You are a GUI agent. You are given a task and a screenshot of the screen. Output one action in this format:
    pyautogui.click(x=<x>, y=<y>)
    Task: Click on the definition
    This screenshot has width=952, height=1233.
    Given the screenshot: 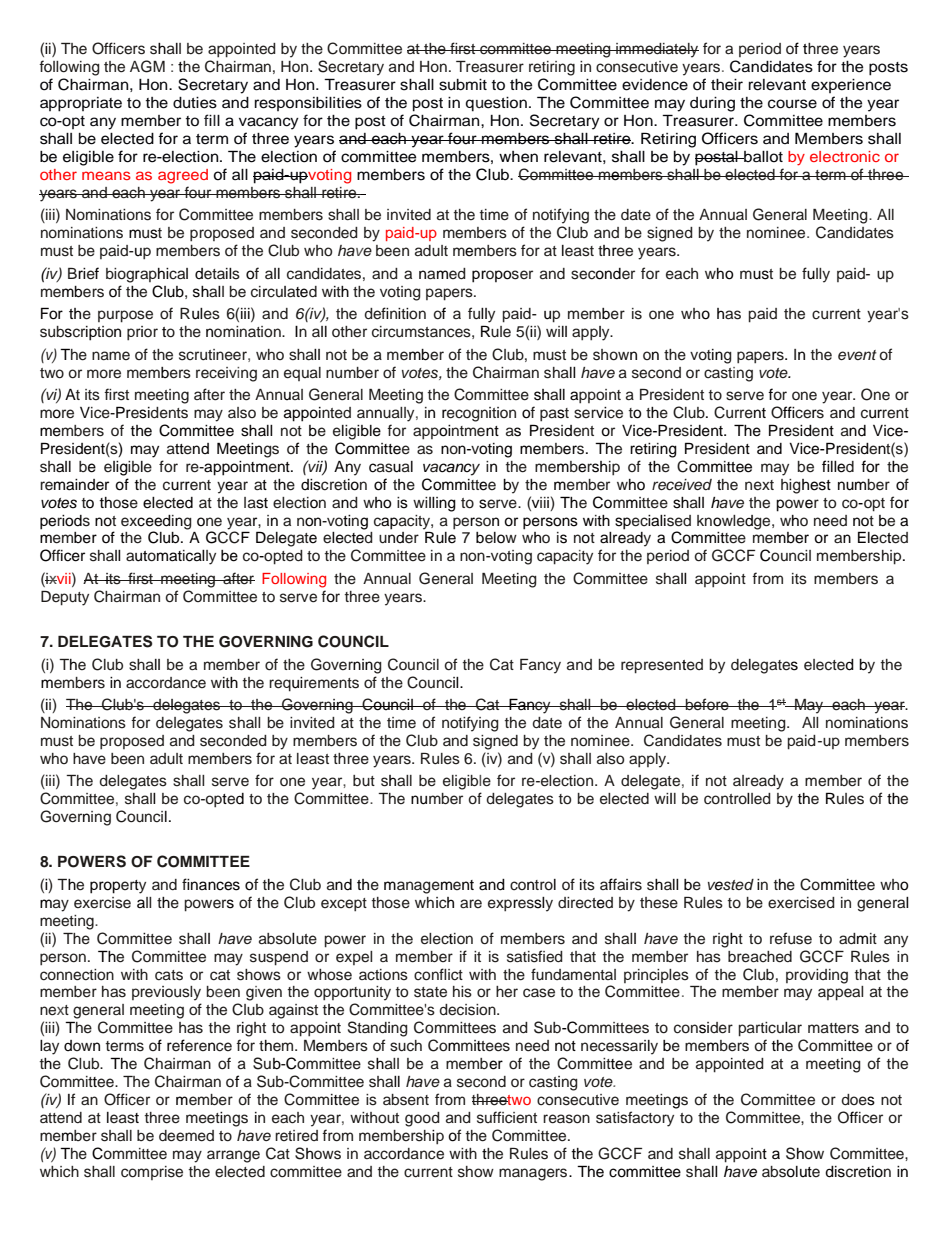 What is the action you would take?
    pyautogui.click(x=395, y=313)
